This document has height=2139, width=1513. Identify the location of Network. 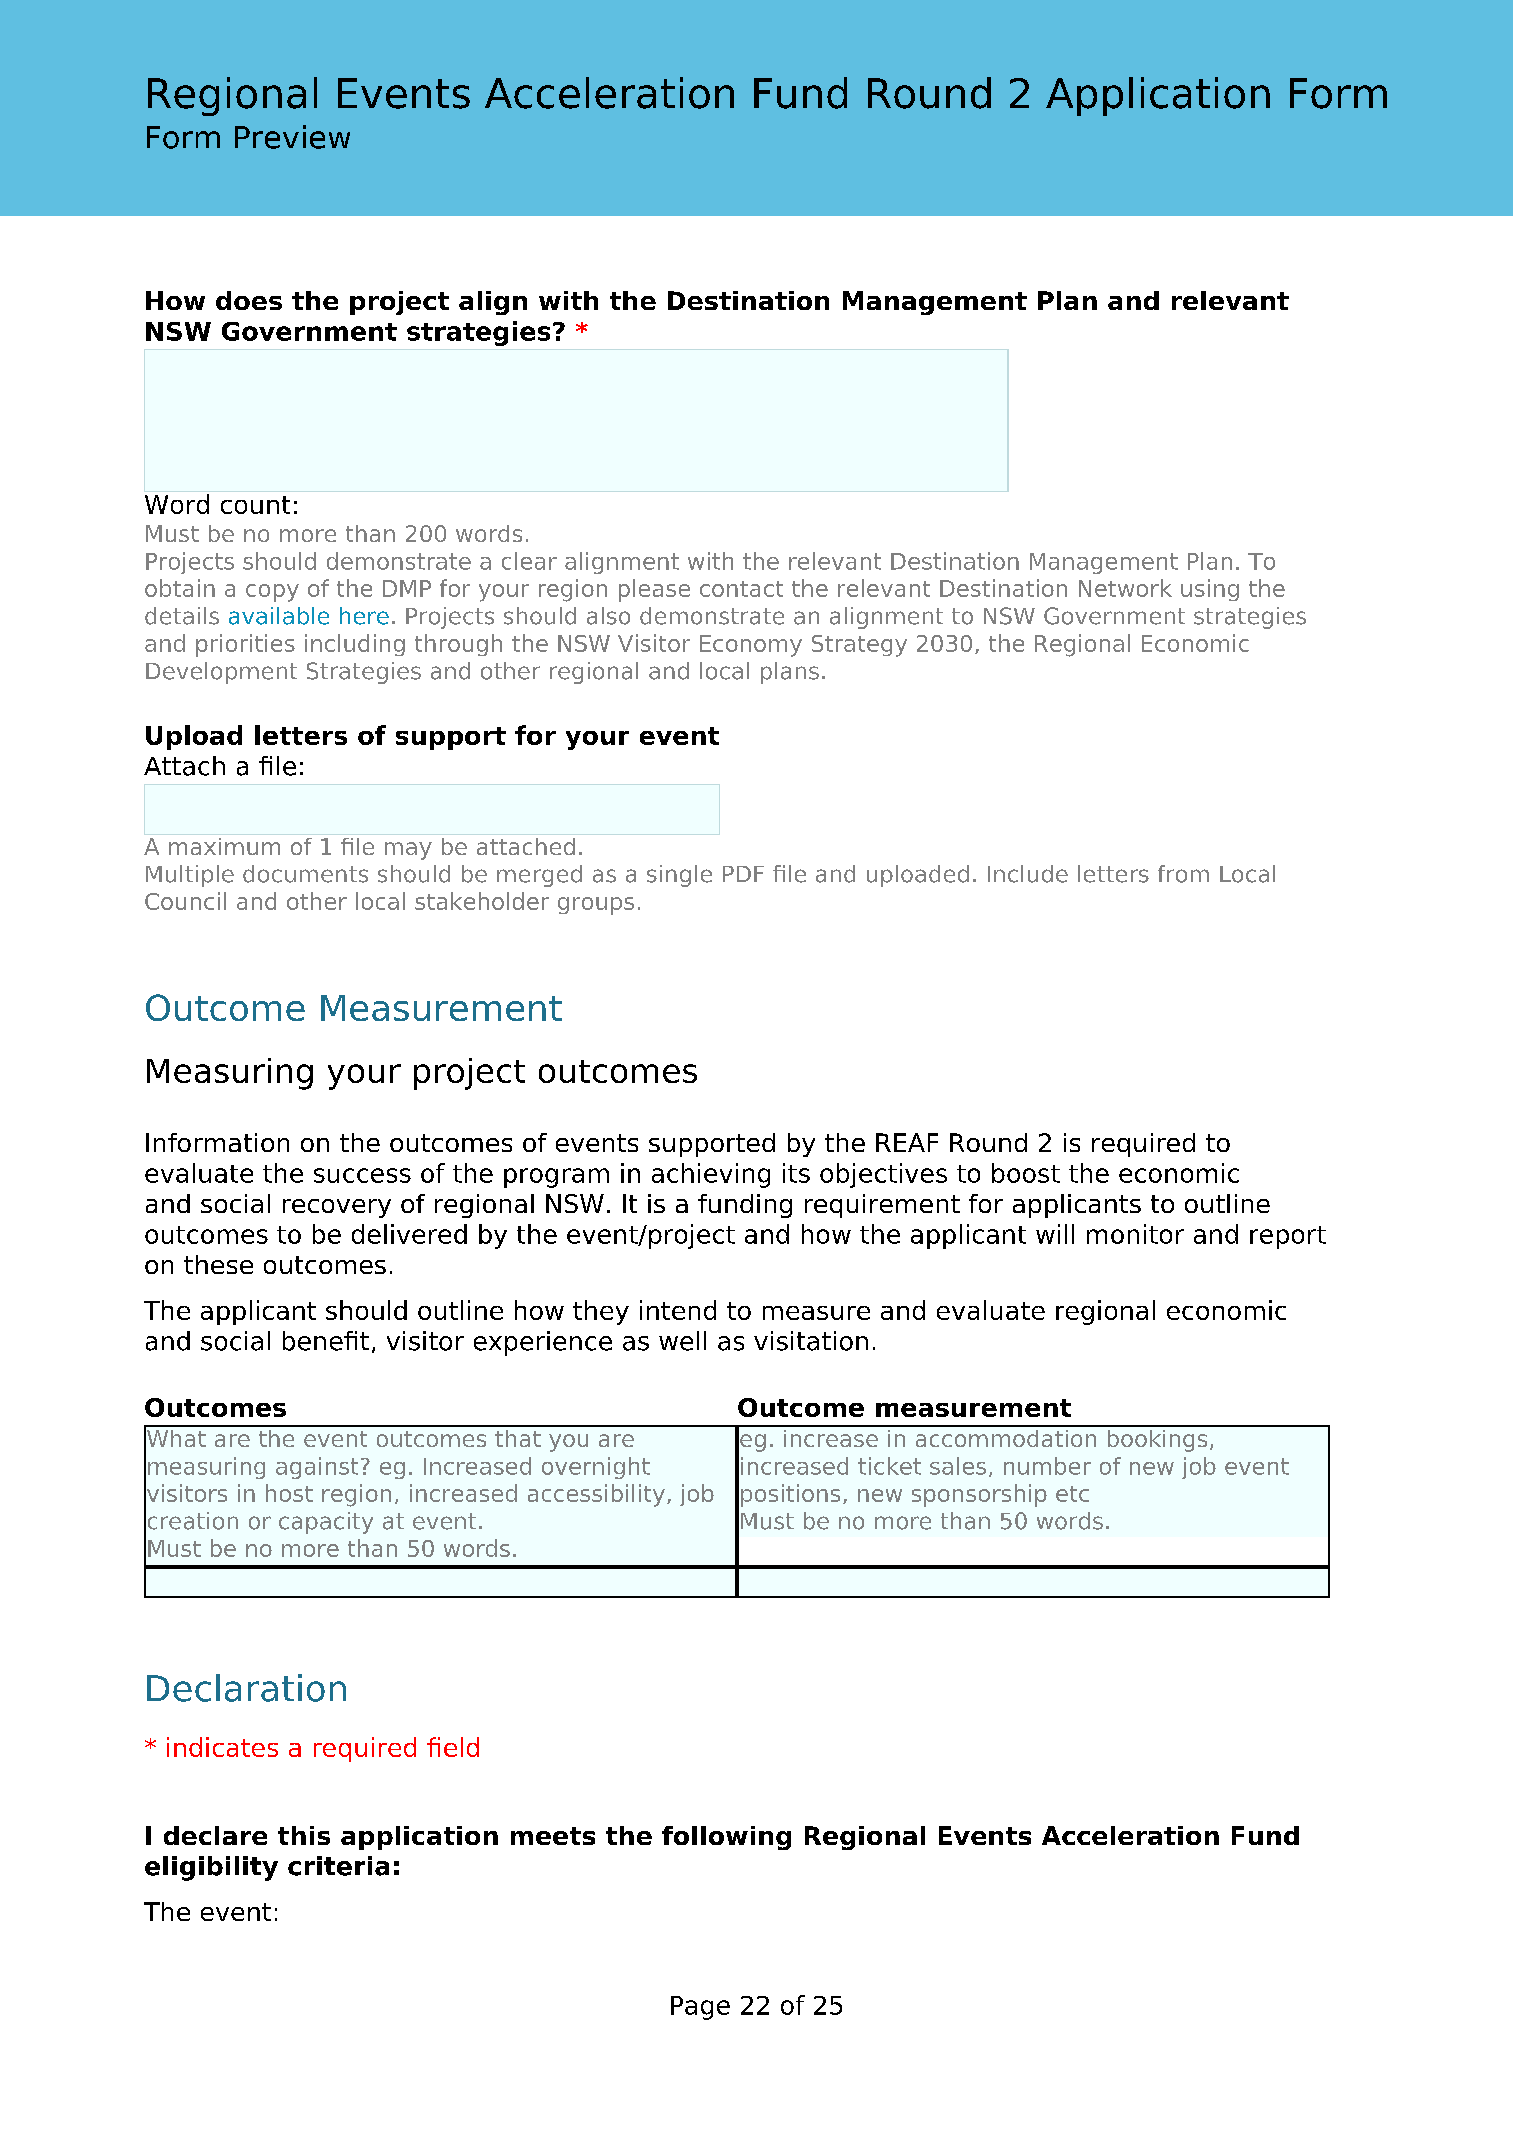
(1125, 588).
